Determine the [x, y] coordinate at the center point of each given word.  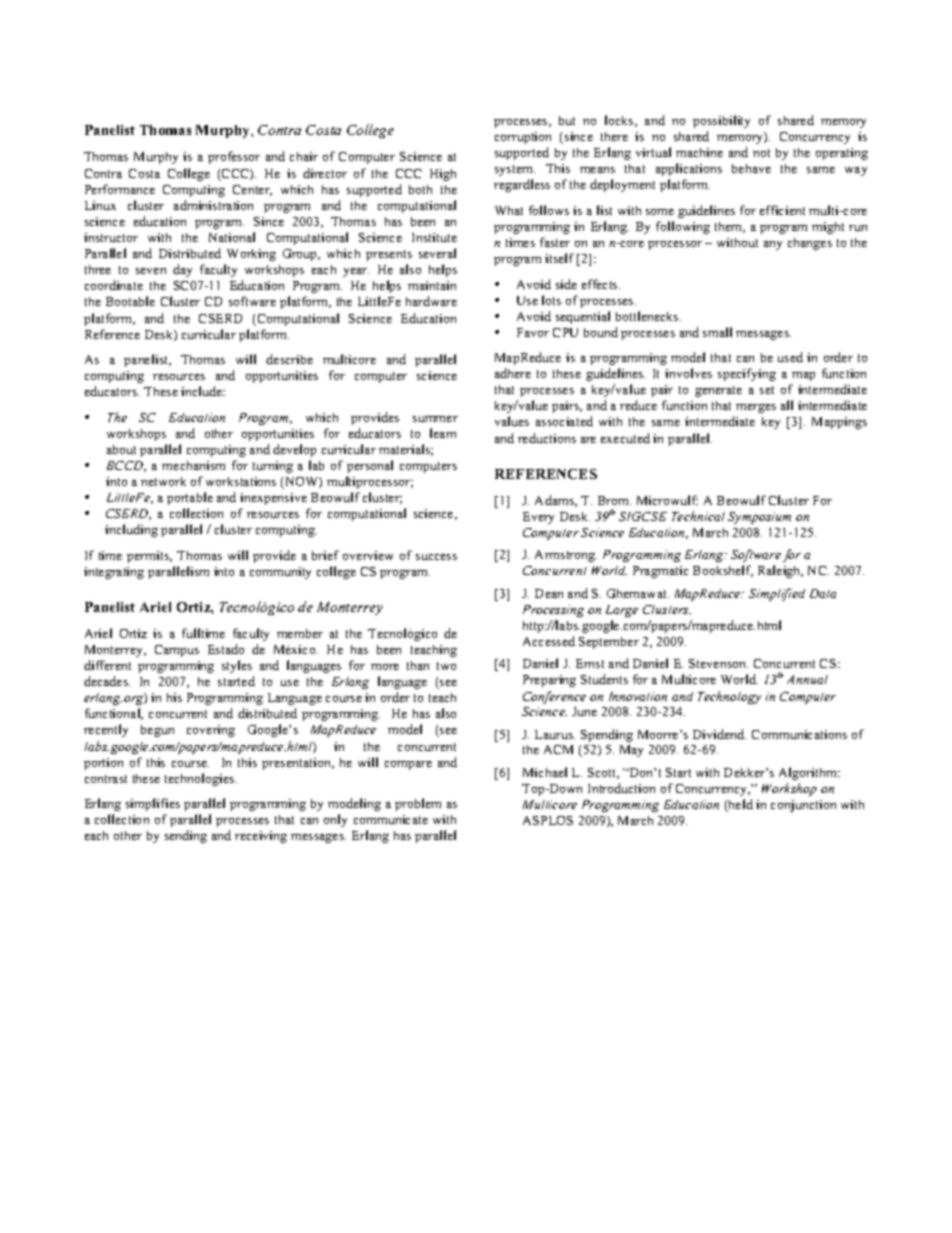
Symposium [759, 518]
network [163, 481]
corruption [523, 138]
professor [234, 157]
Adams [556, 501]
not [761, 153]
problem [418, 804]
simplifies [153, 804]
